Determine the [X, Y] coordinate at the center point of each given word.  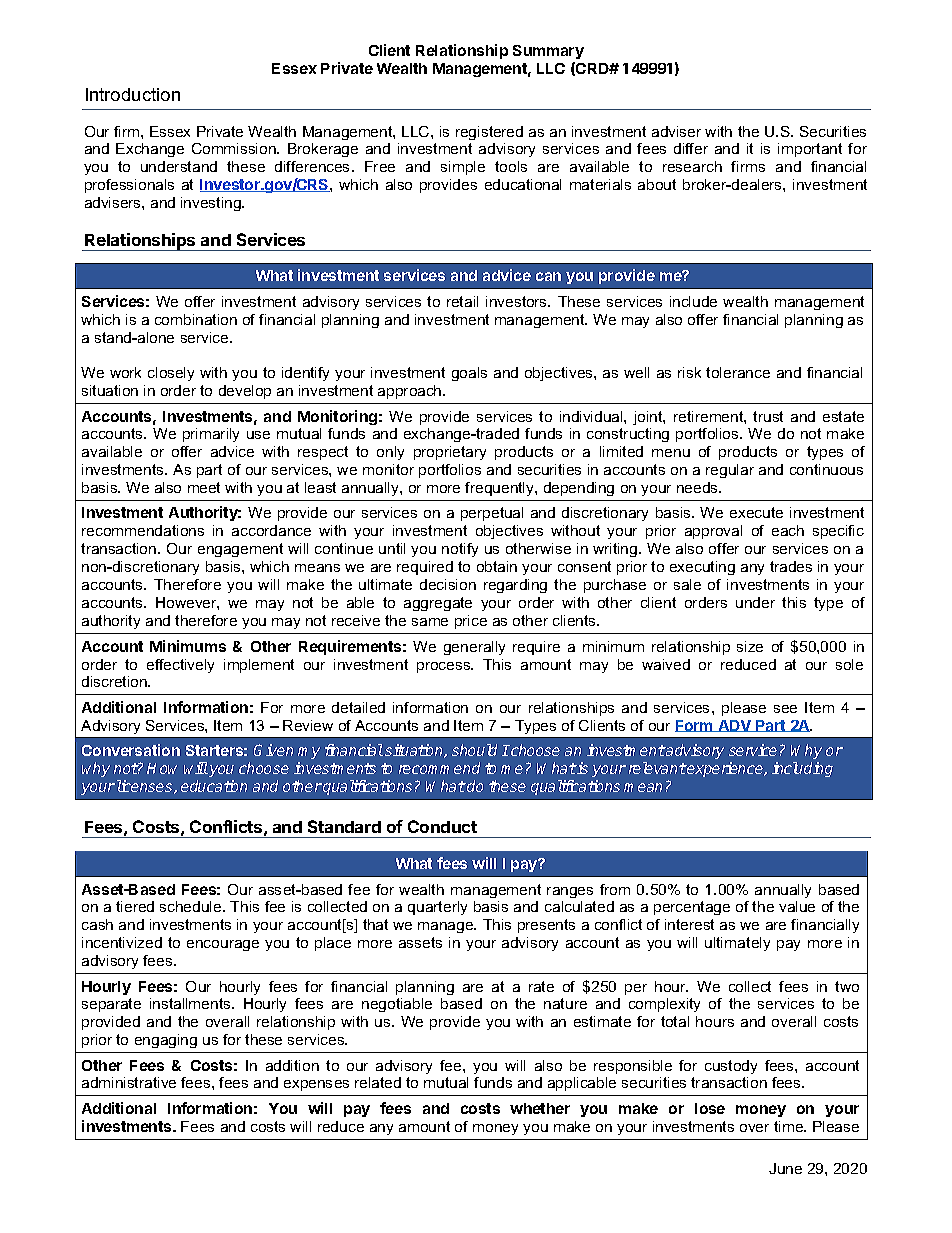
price [471, 622]
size [750, 646]
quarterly [437, 908]
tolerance [738, 372]
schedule [192, 906]
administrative [129, 1082]
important [810, 150]
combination [196, 319]
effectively [180, 666]
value [797, 906]
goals [469, 374]
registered [489, 133]
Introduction [133, 94]
